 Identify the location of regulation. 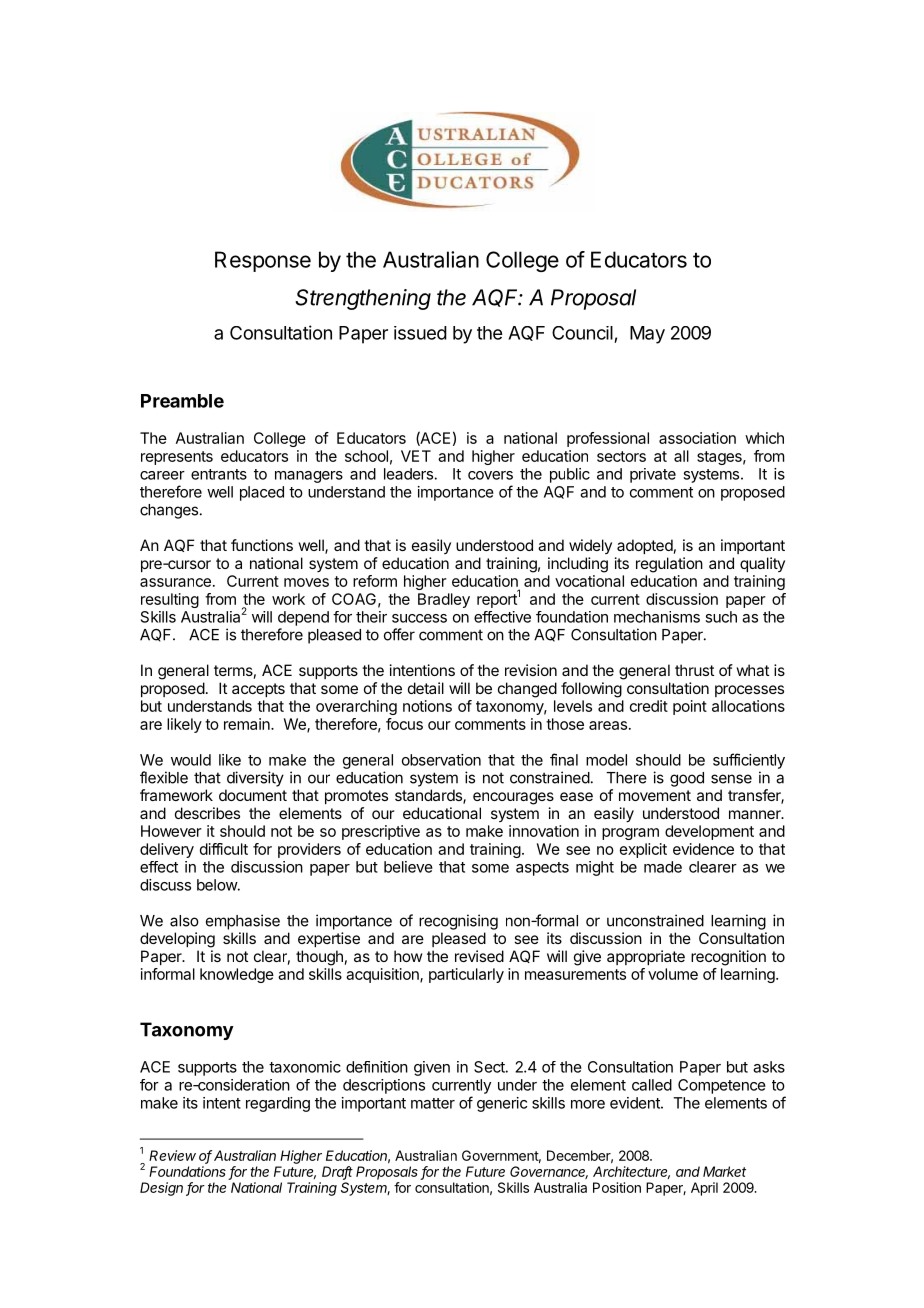
(669, 565).
